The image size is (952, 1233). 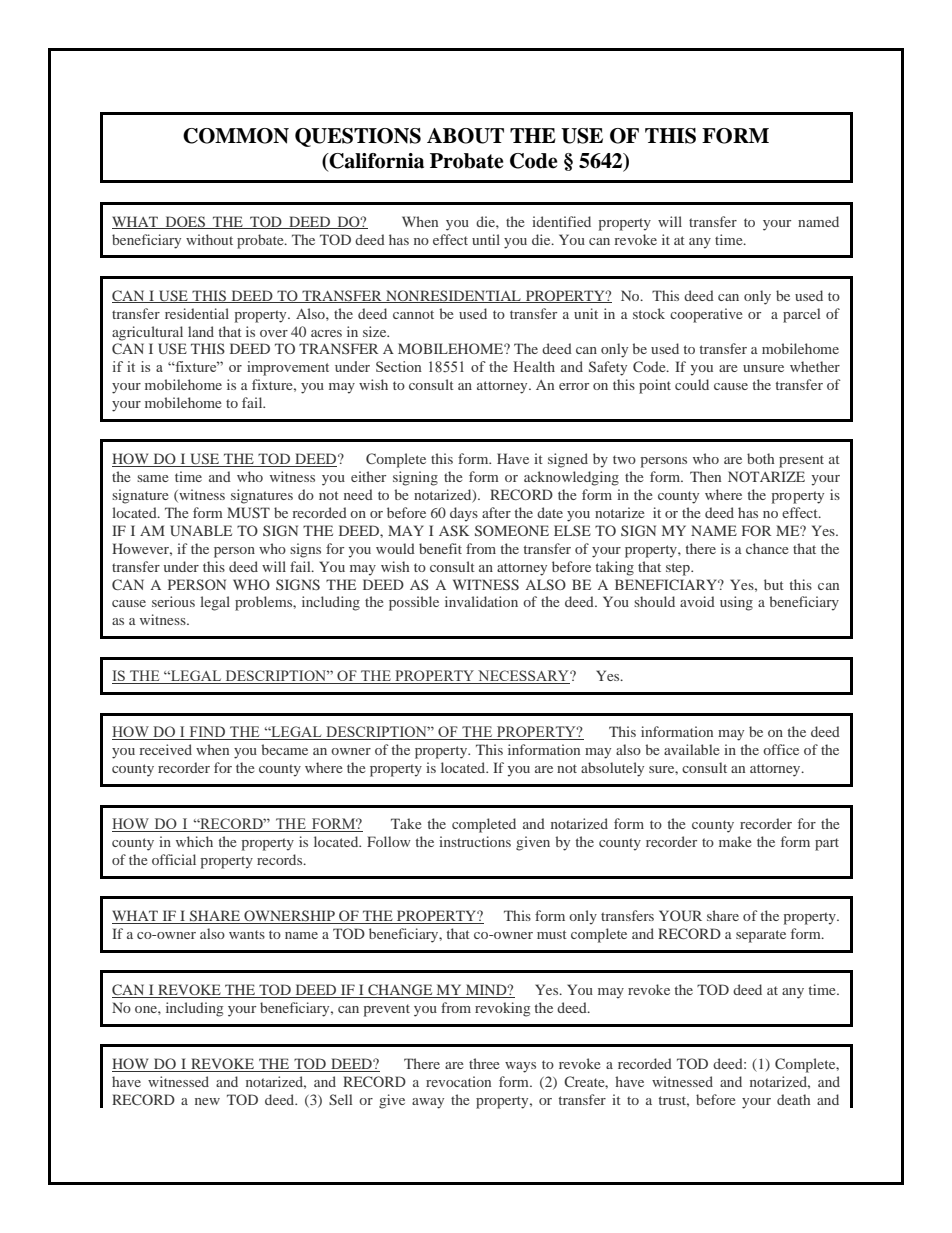 I want to click on ABOUT, so click(x=465, y=136).
